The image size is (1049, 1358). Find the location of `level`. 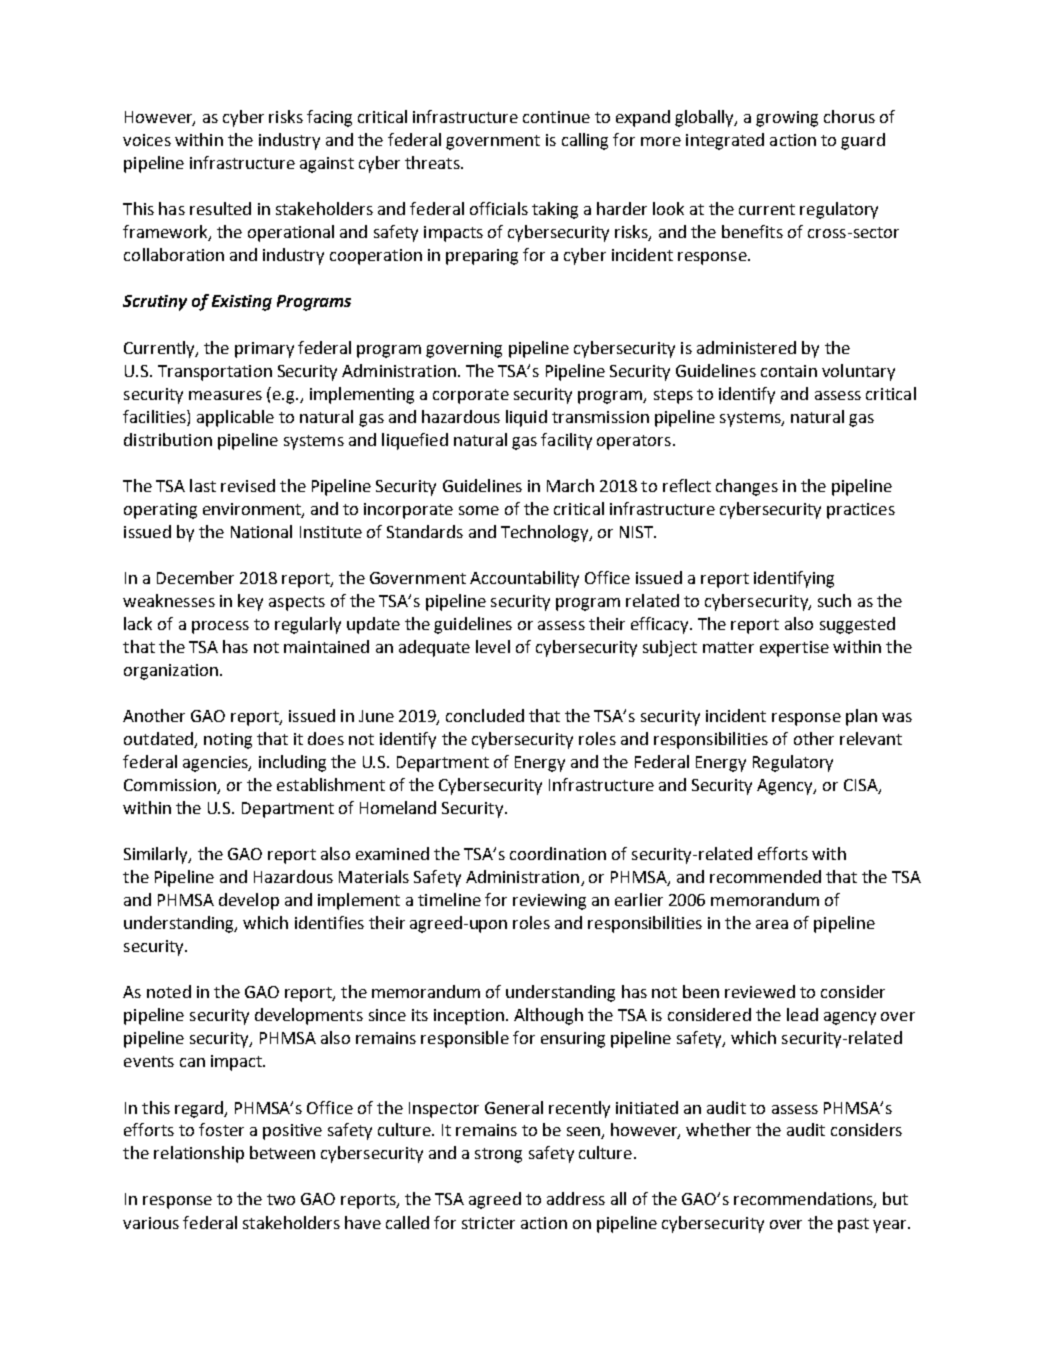

level is located at coordinates (493, 646).
